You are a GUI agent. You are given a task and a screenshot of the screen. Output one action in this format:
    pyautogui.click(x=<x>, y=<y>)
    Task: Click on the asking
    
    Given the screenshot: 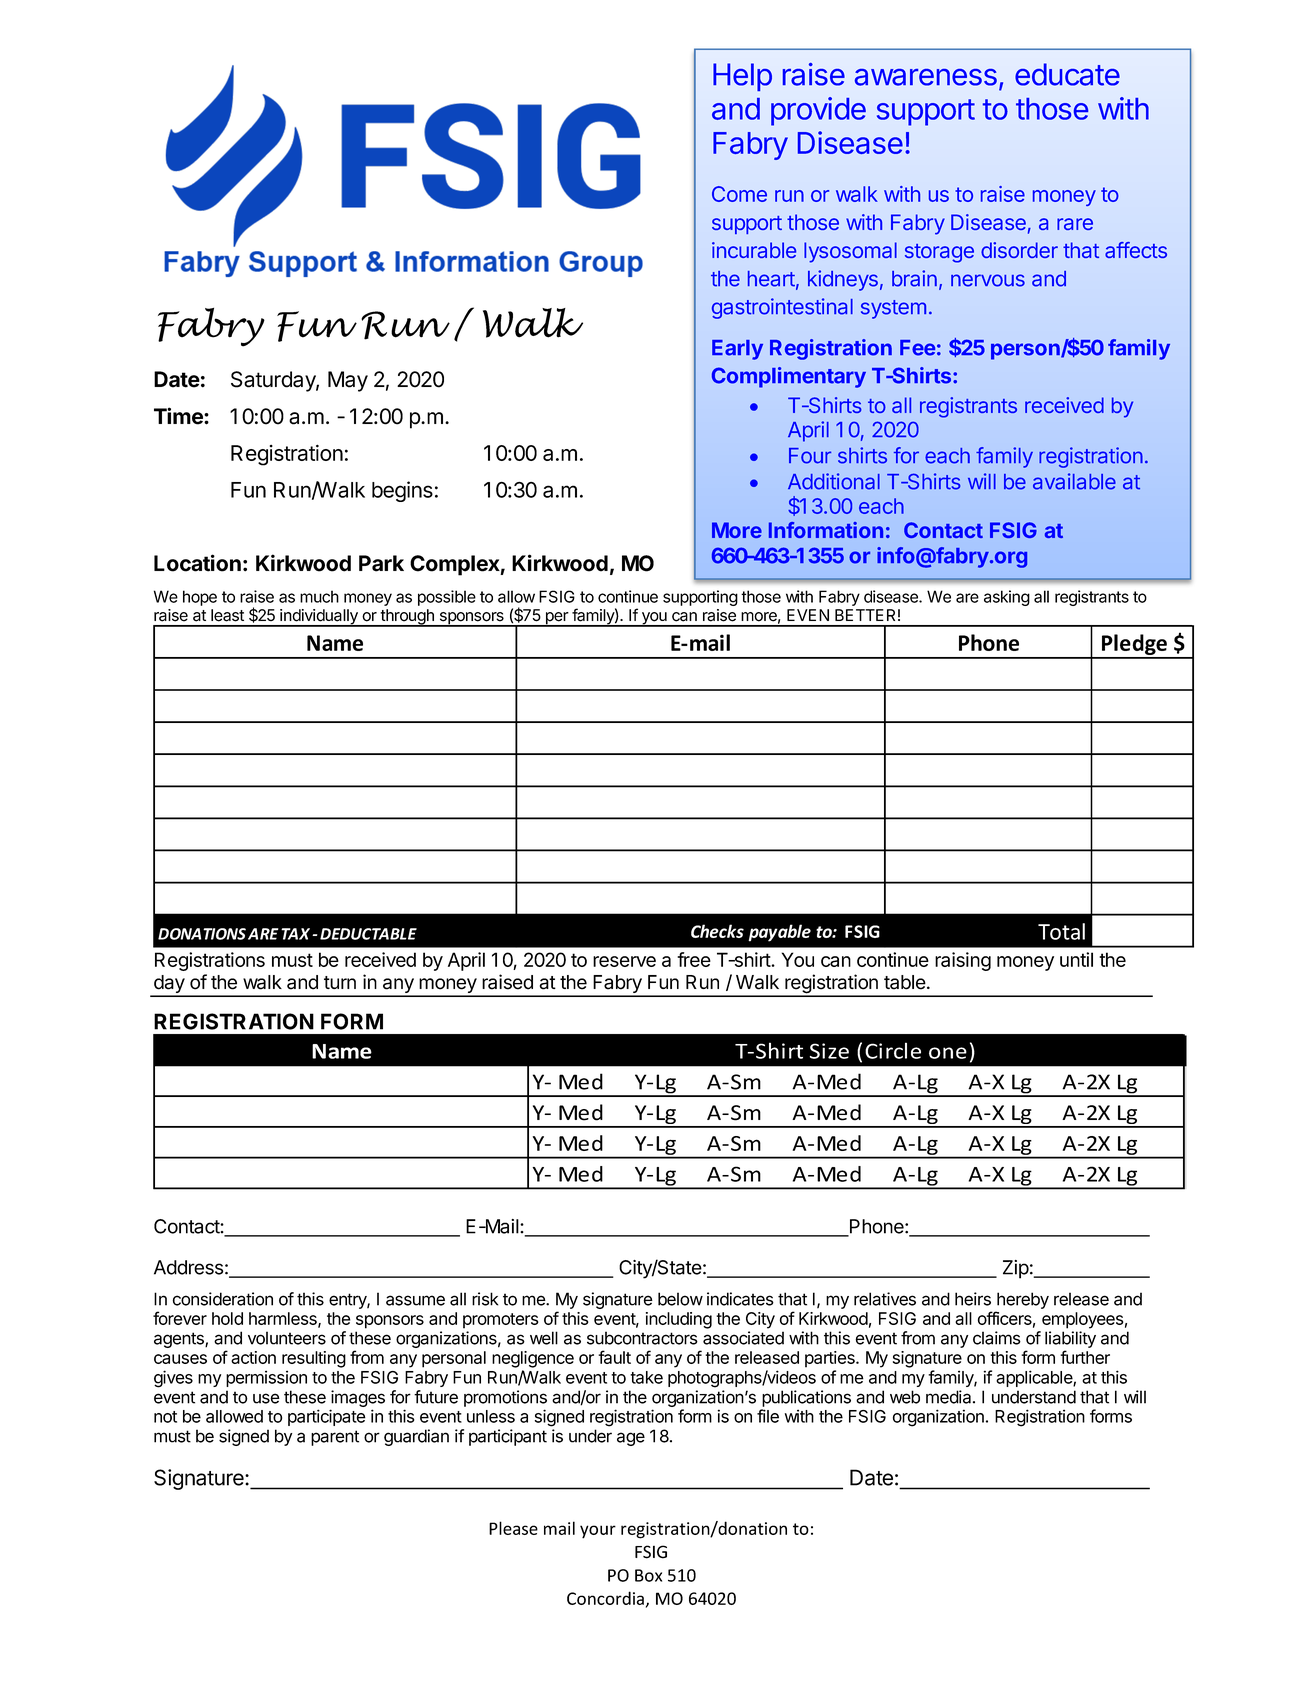 What is the action you would take?
    pyautogui.click(x=1007, y=598)
